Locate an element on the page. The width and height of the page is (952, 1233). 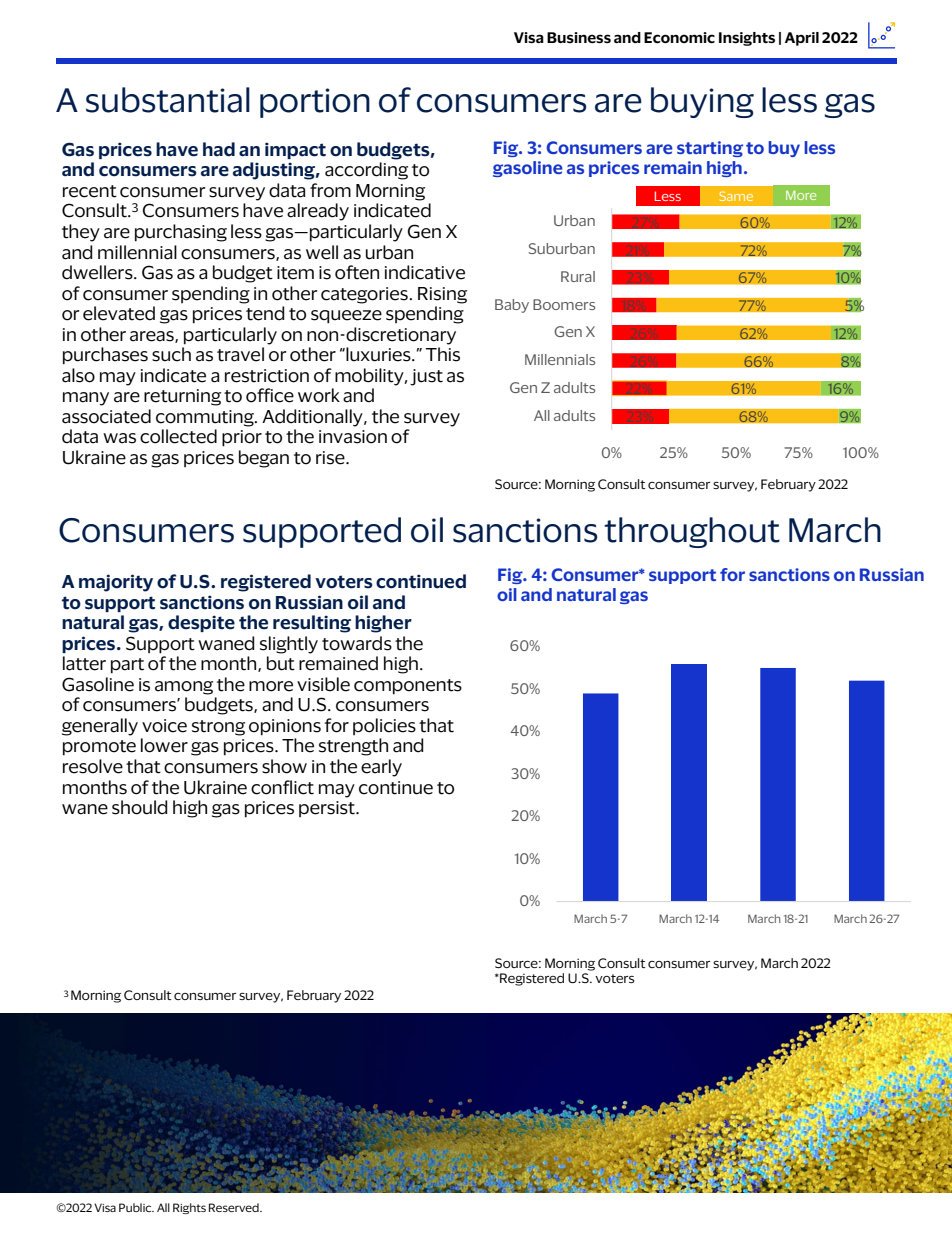
collected is located at coordinates (178, 436).
